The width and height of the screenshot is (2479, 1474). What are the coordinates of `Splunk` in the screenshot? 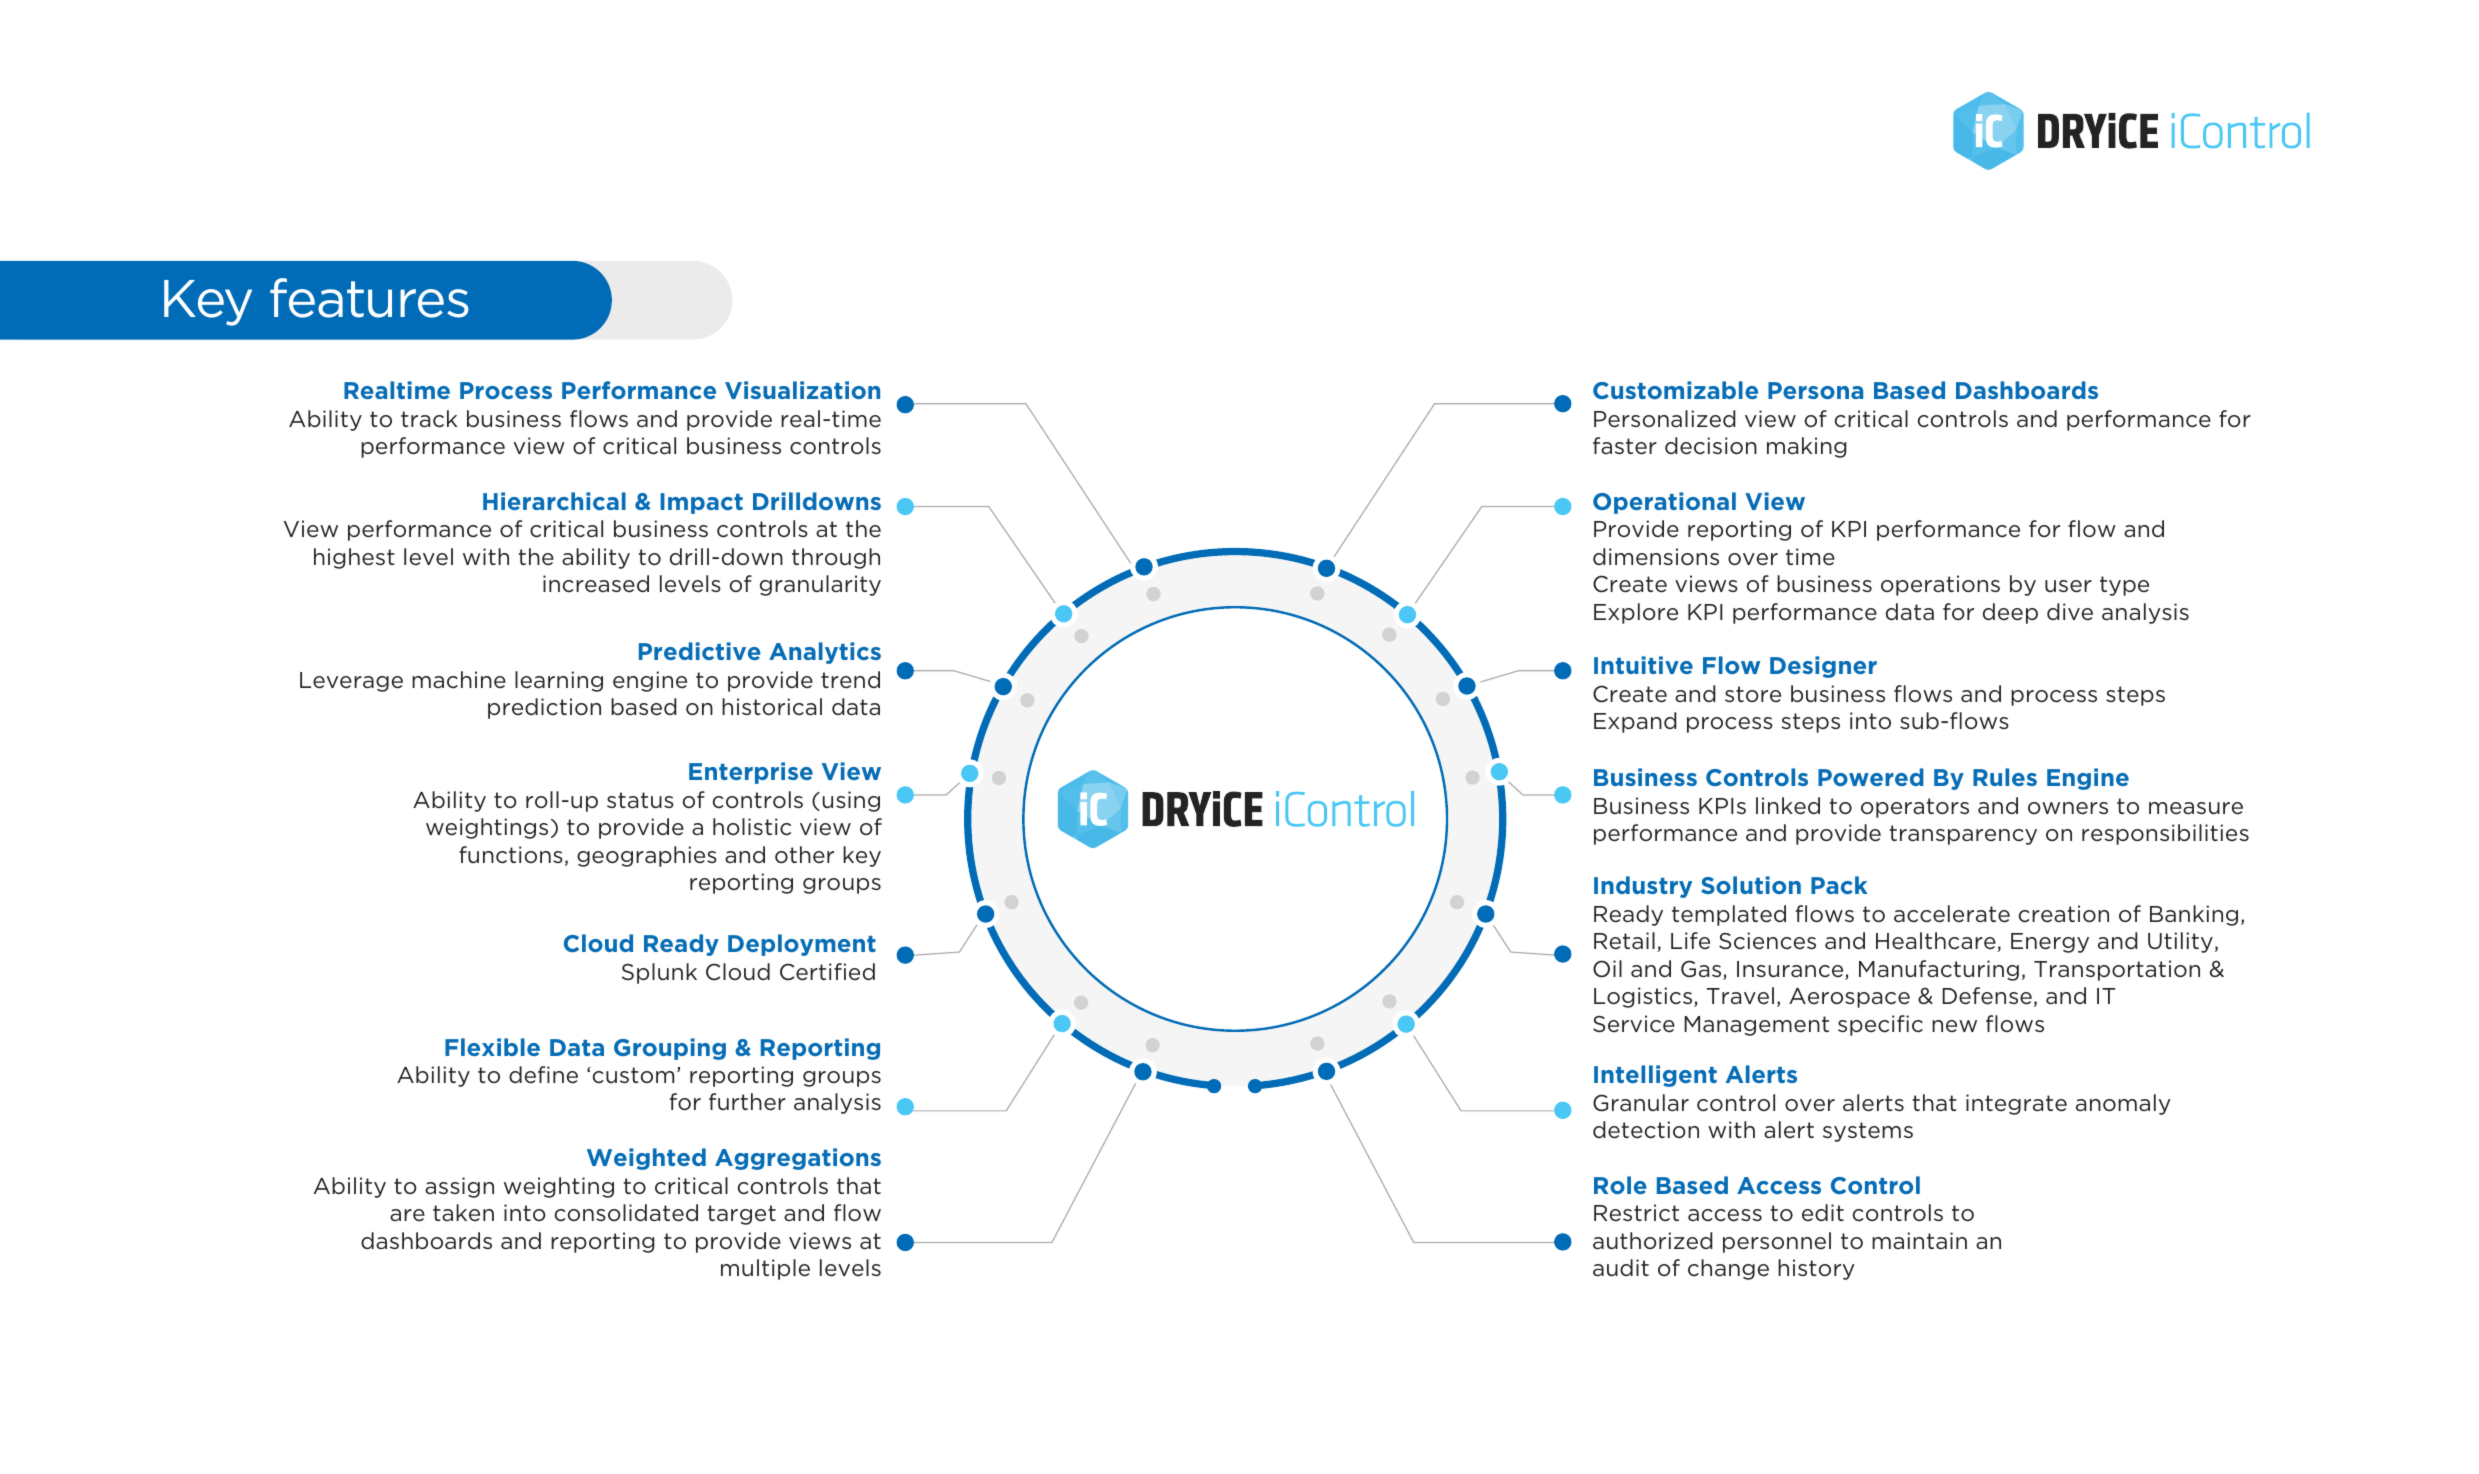 It's located at (659, 973).
